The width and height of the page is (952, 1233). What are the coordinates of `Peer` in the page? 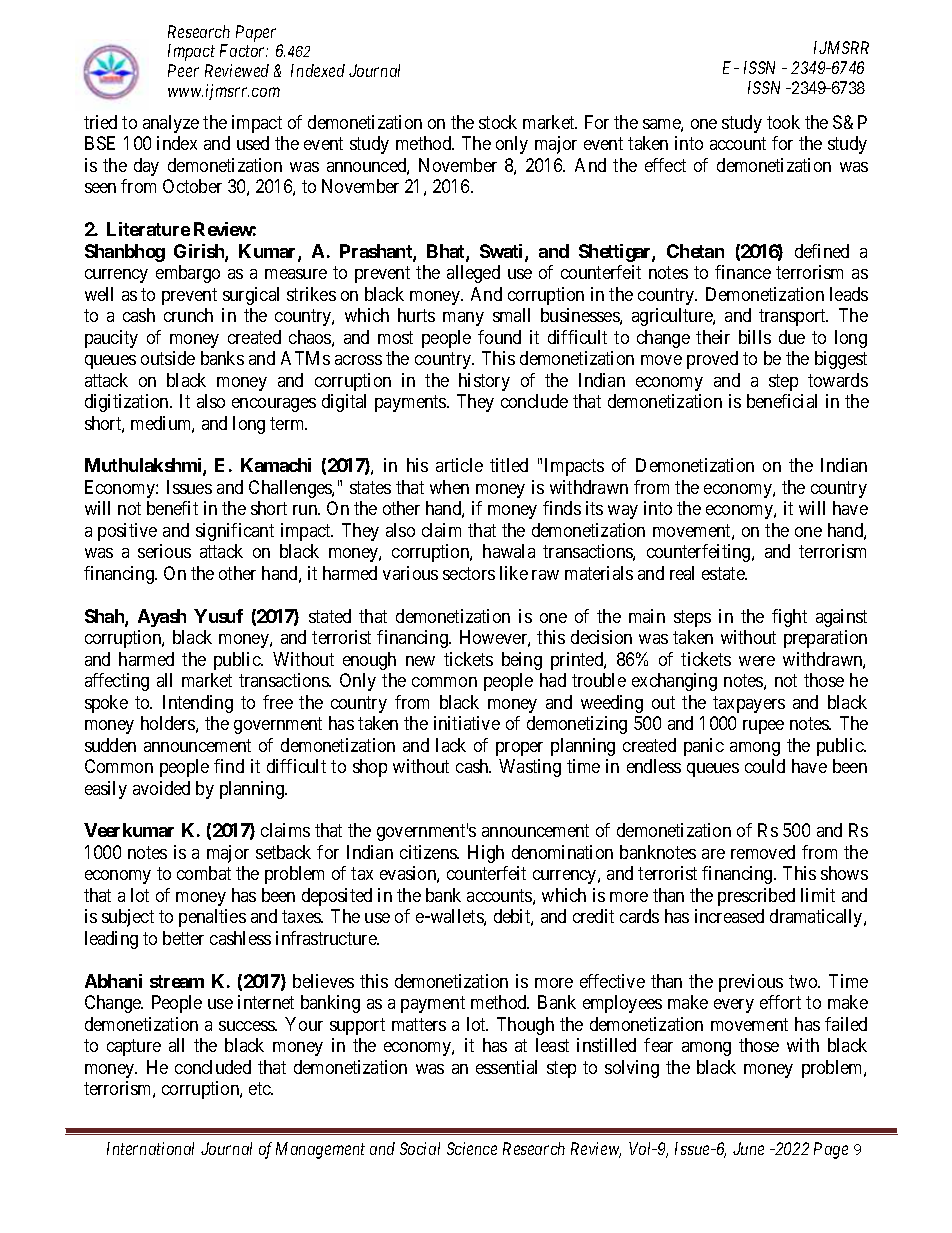 It's located at (183, 70).
